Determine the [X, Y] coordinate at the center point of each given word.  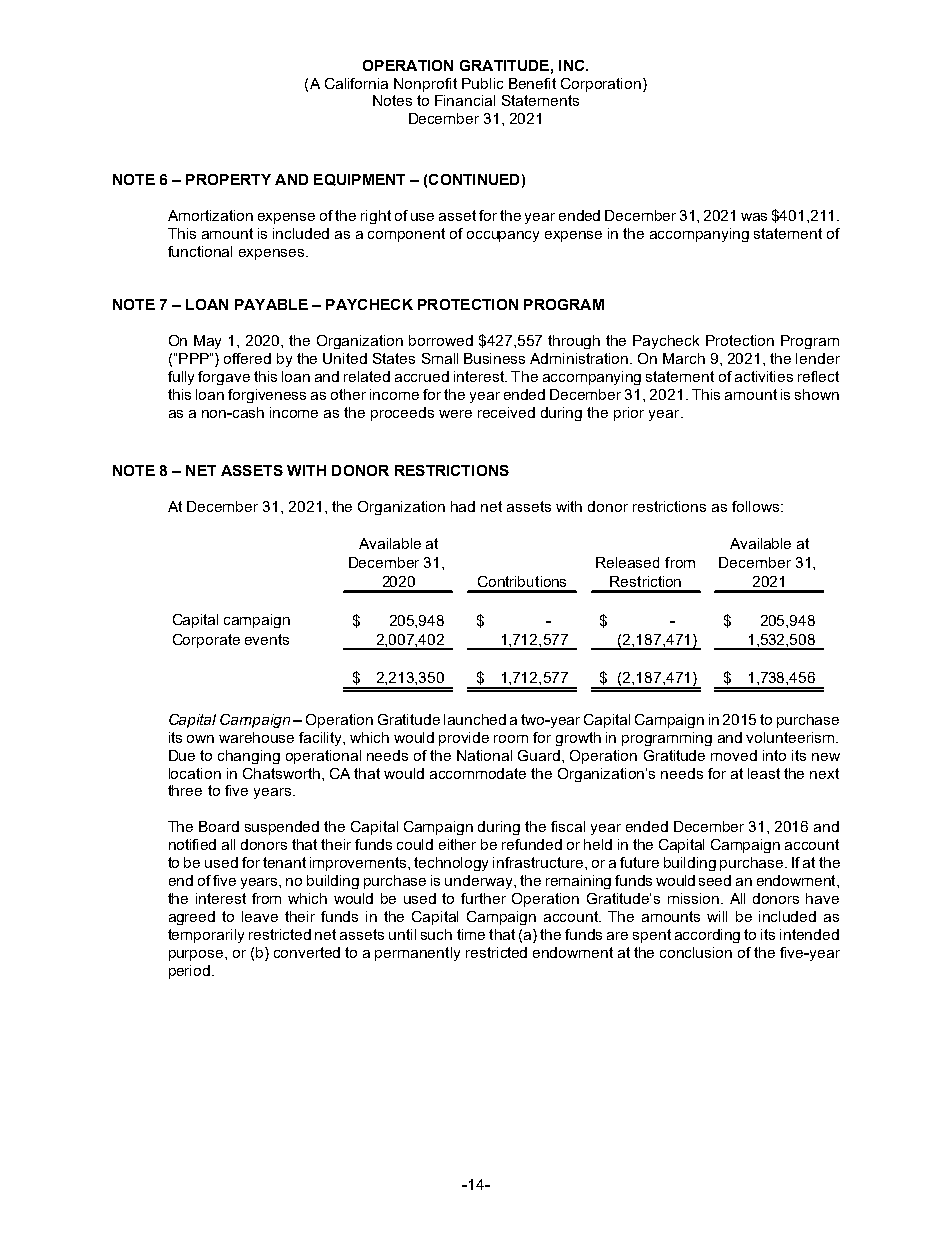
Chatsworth [281, 773]
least [764, 773]
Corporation [602, 85]
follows [757, 506]
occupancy [503, 236]
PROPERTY [228, 179]
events [267, 639]
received [506, 412]
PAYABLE [271, 304]
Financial [465, 100]
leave [260, 916]
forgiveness [267, 396]
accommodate [478, 773]
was [754, 217]
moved [734, 755]
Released [627, 562]
